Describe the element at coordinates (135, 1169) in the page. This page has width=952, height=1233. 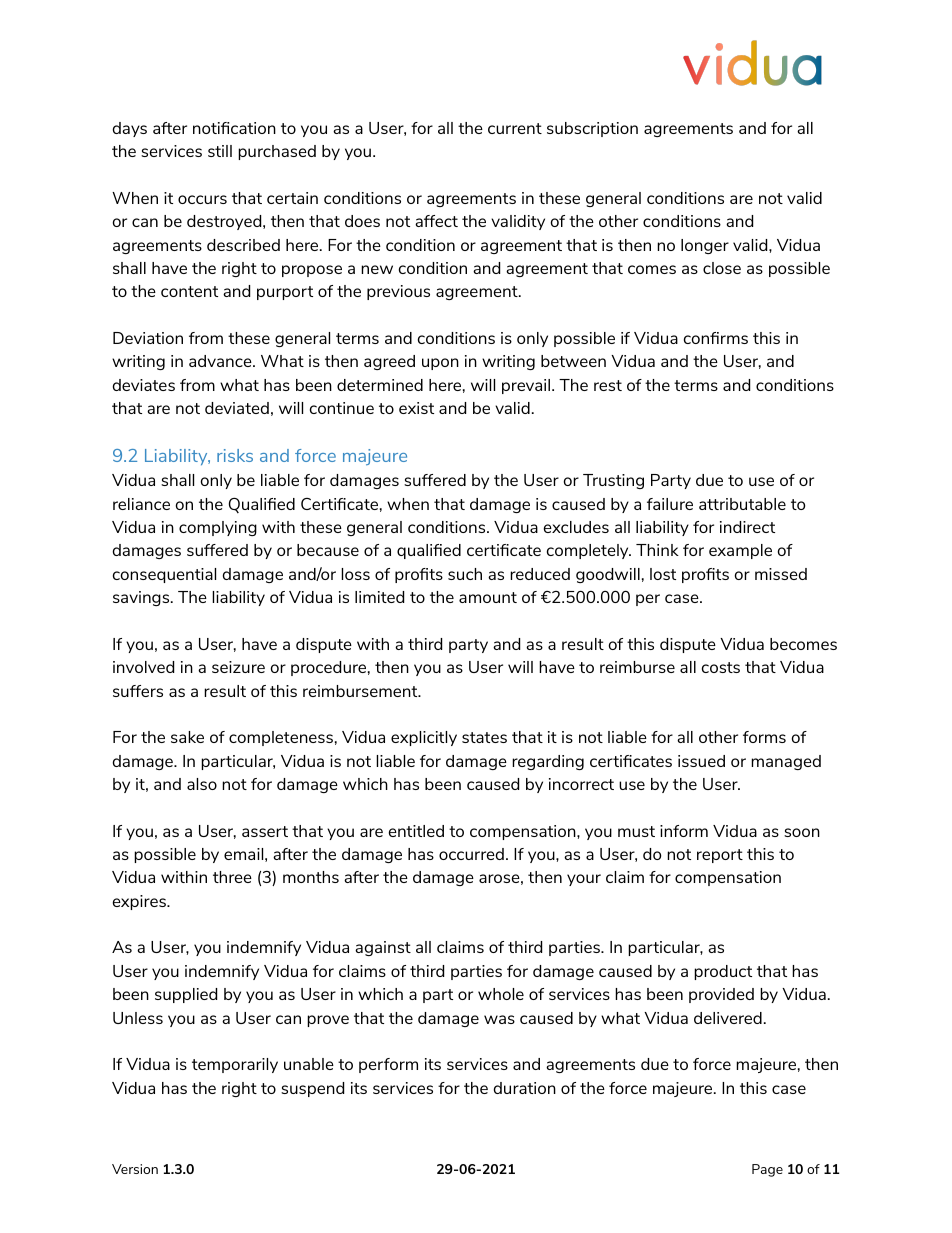
I see `Version` at that location.
